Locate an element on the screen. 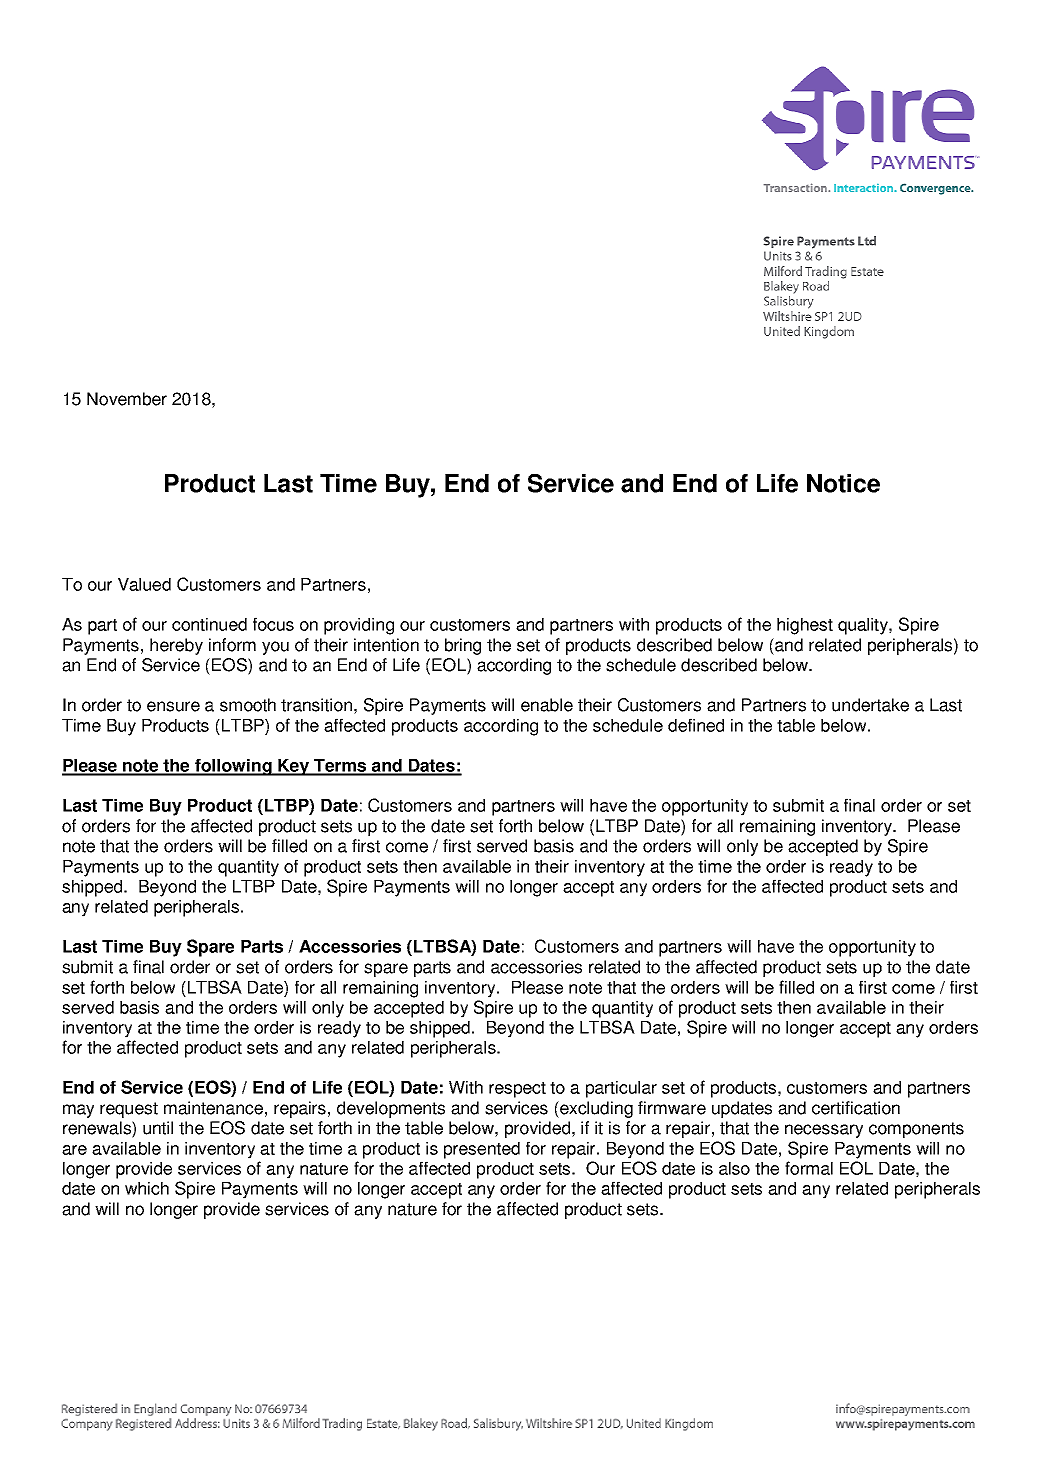 This screenshot has height=1475, width=1043. bring is located at coordinates (463, 646).
